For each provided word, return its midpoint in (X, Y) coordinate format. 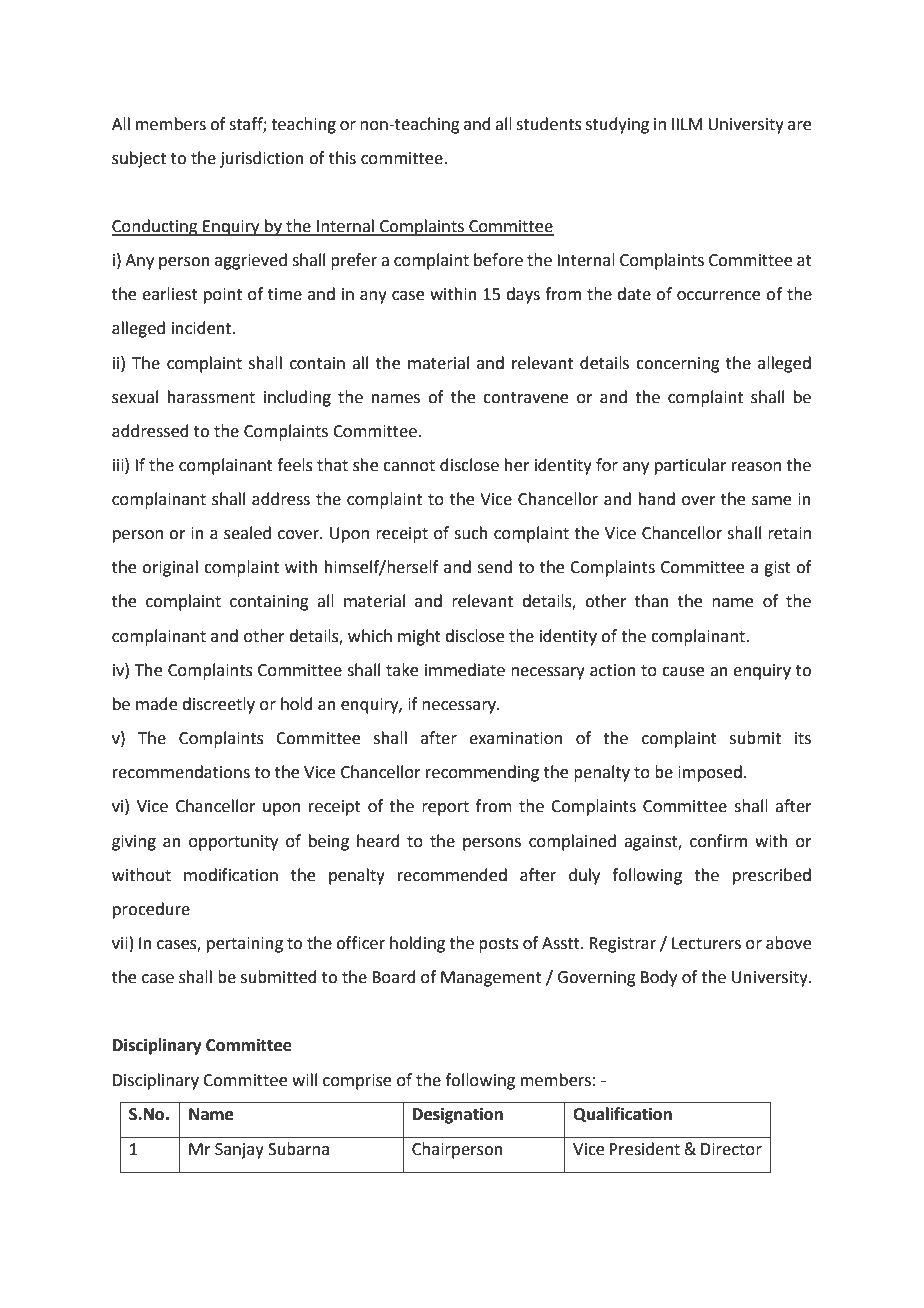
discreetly (218, 705)
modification (231, 875)
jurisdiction (262, 159)
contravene (525, 398)
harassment (211, 397)
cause (683, 672)
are (799, 126)
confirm (718, 841)
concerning (678, 365)
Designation (458, 1115)
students (549, 124)
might (419, 637)
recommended (452, 875)
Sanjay (239, 1151)
